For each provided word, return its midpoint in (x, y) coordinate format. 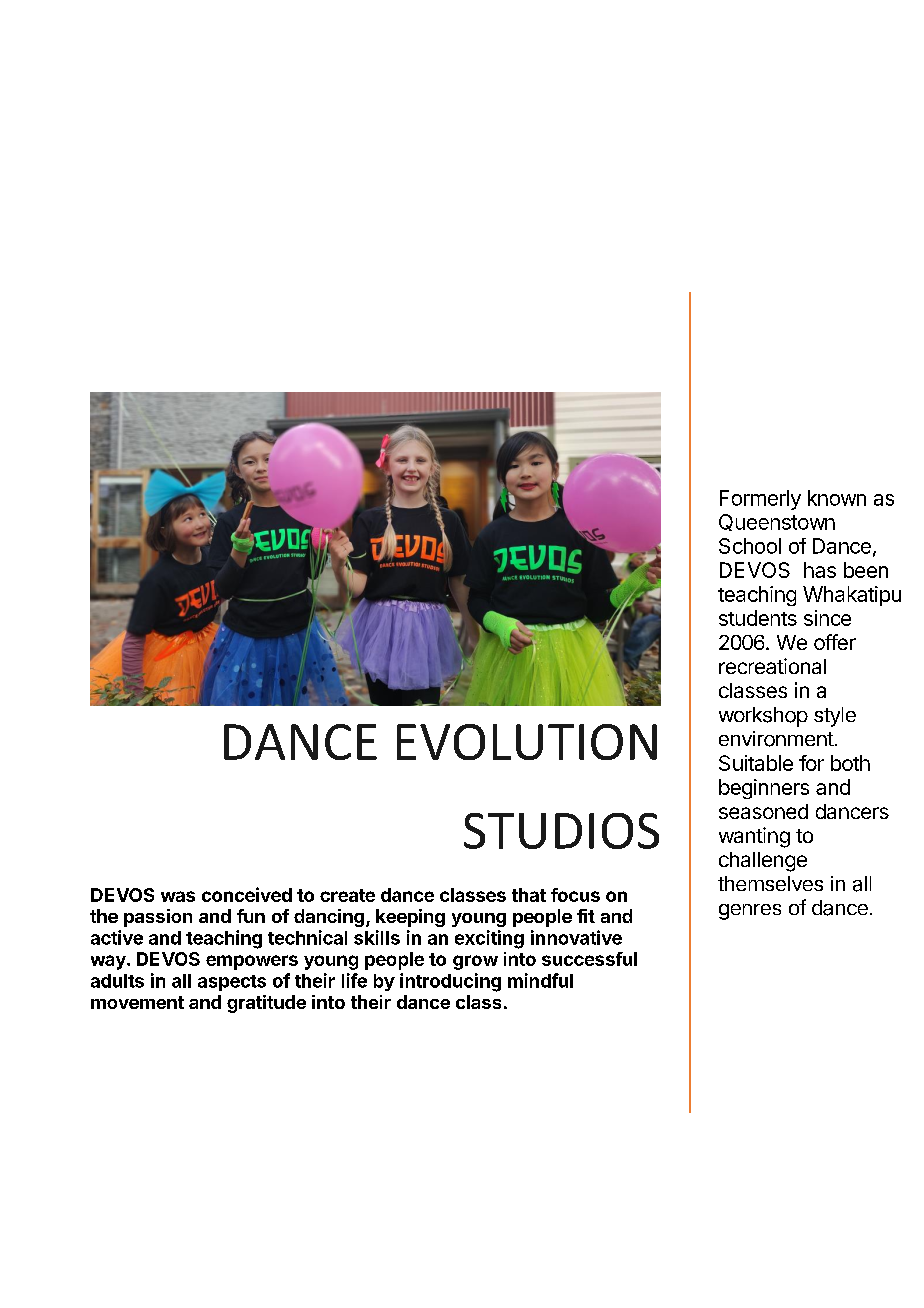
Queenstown (777, 522)
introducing (450, 982)
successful (589, 959)
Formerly (760, 500)
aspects (232, 983)
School (750, 546)
